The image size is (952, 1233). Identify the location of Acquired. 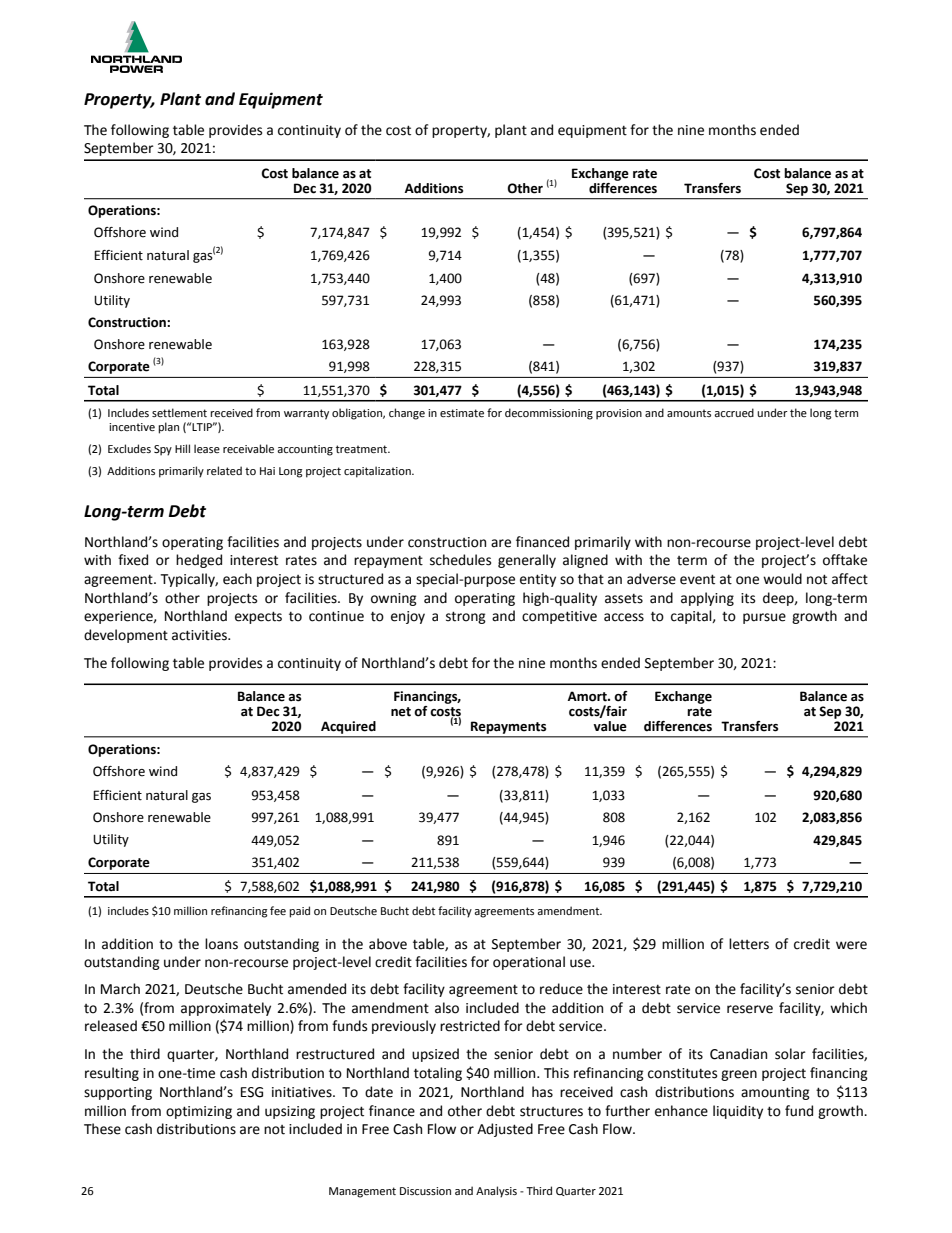
(348, 727).
